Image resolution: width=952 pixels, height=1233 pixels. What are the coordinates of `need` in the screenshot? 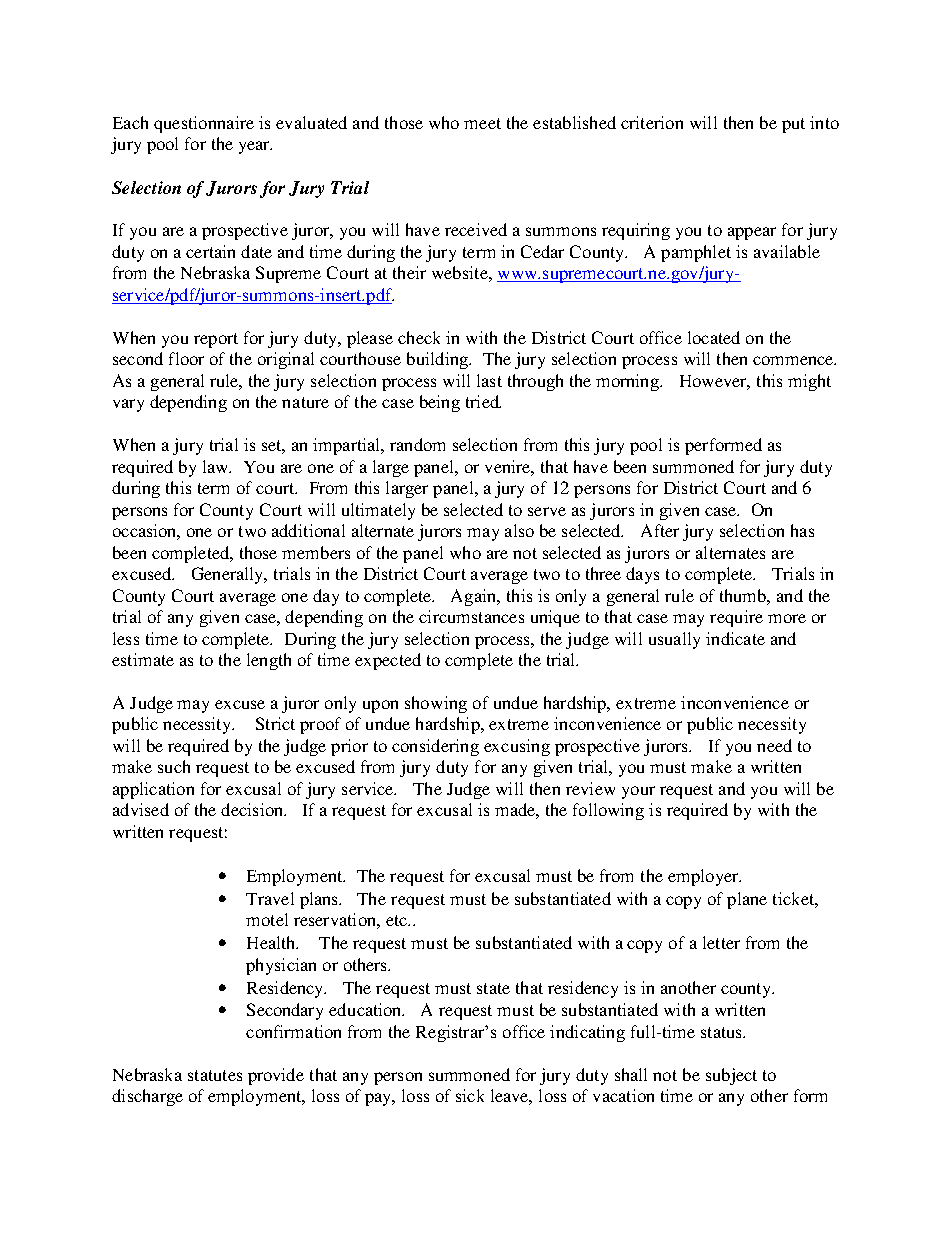 It's located at (774, 745).
